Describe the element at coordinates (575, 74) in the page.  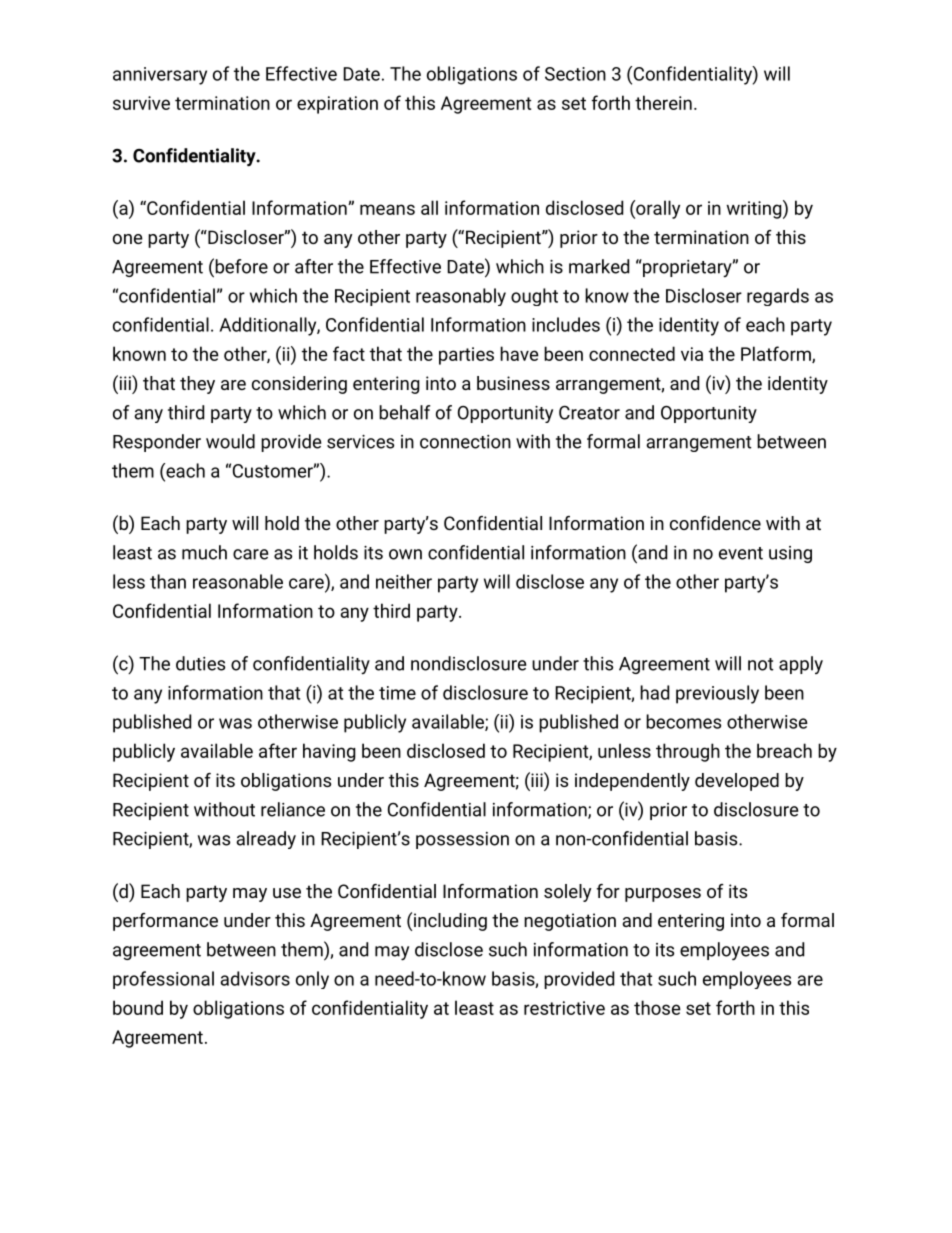
I see `Section` at that location.
